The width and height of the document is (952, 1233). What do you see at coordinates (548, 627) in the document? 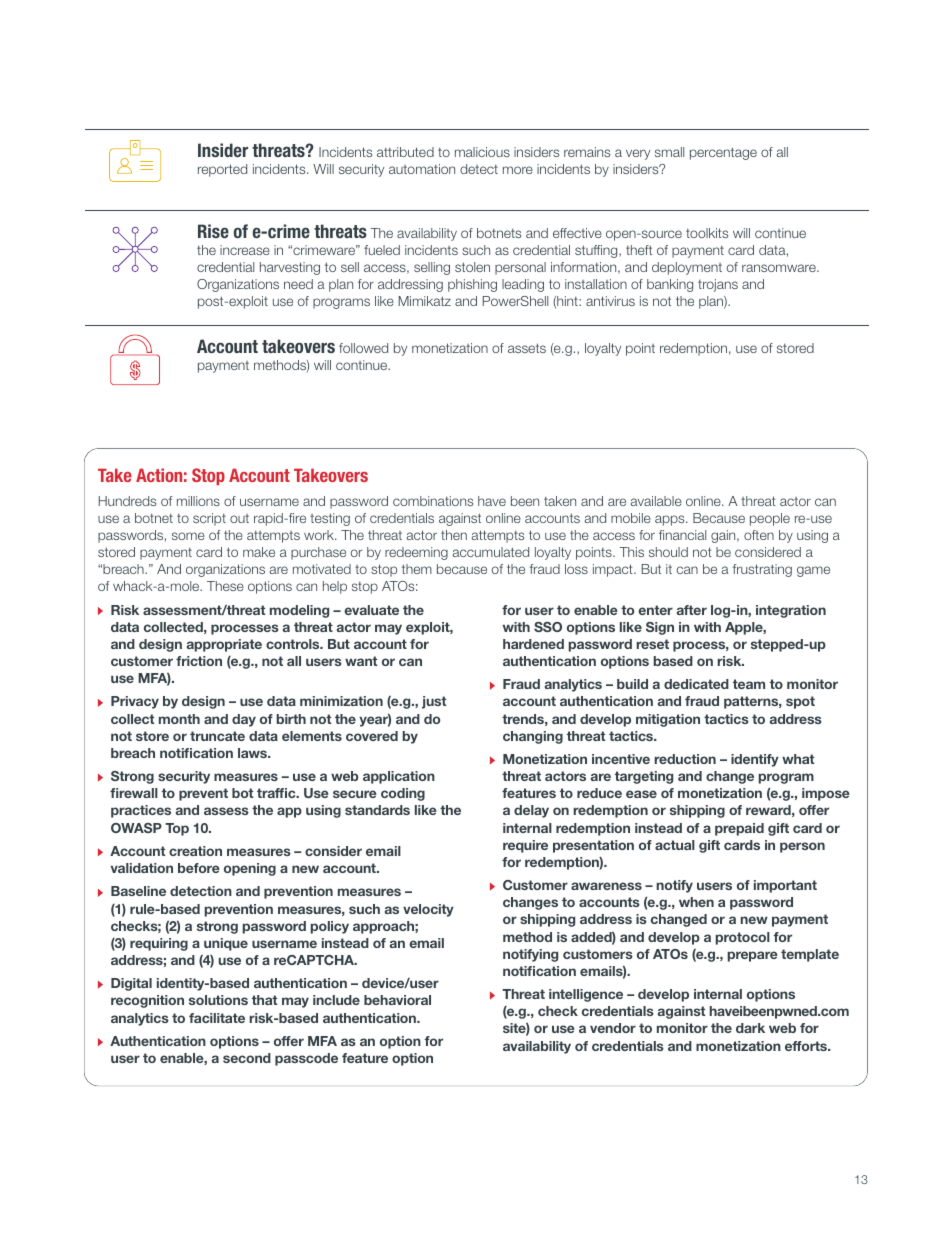
I see `SSO` at bounding box center [548, 627].
